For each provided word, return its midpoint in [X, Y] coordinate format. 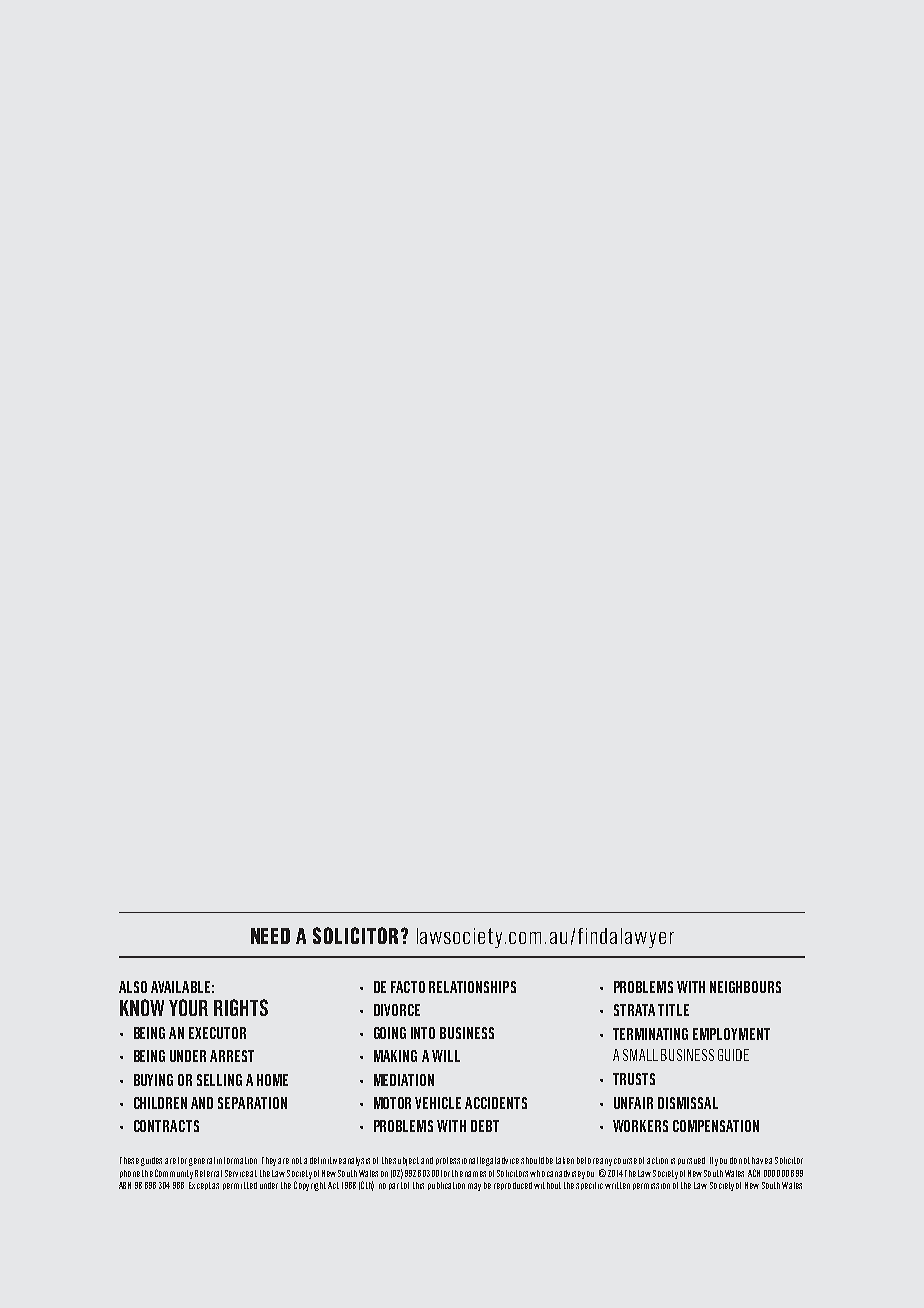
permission [651, 1186]
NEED [270, 936]
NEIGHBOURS [745, 987]
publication [446, 1186]
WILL [446, 1056]
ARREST [232, 1056]
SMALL [640, 1055]
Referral [208, 1173]
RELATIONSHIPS [472, 987]
